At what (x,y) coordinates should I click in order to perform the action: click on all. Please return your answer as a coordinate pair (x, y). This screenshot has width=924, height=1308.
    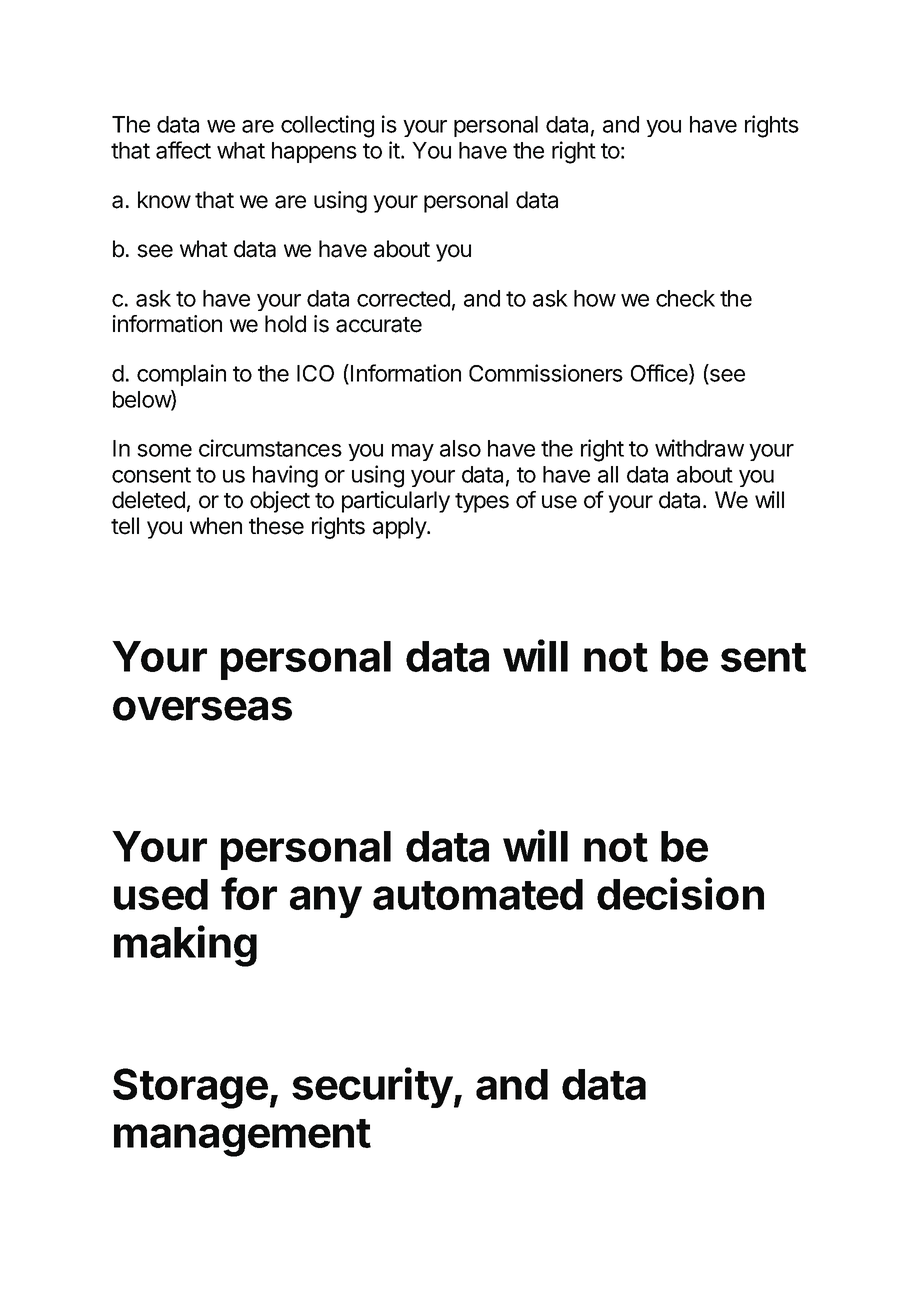
    Looking at the image, I should click on (608, 474).
